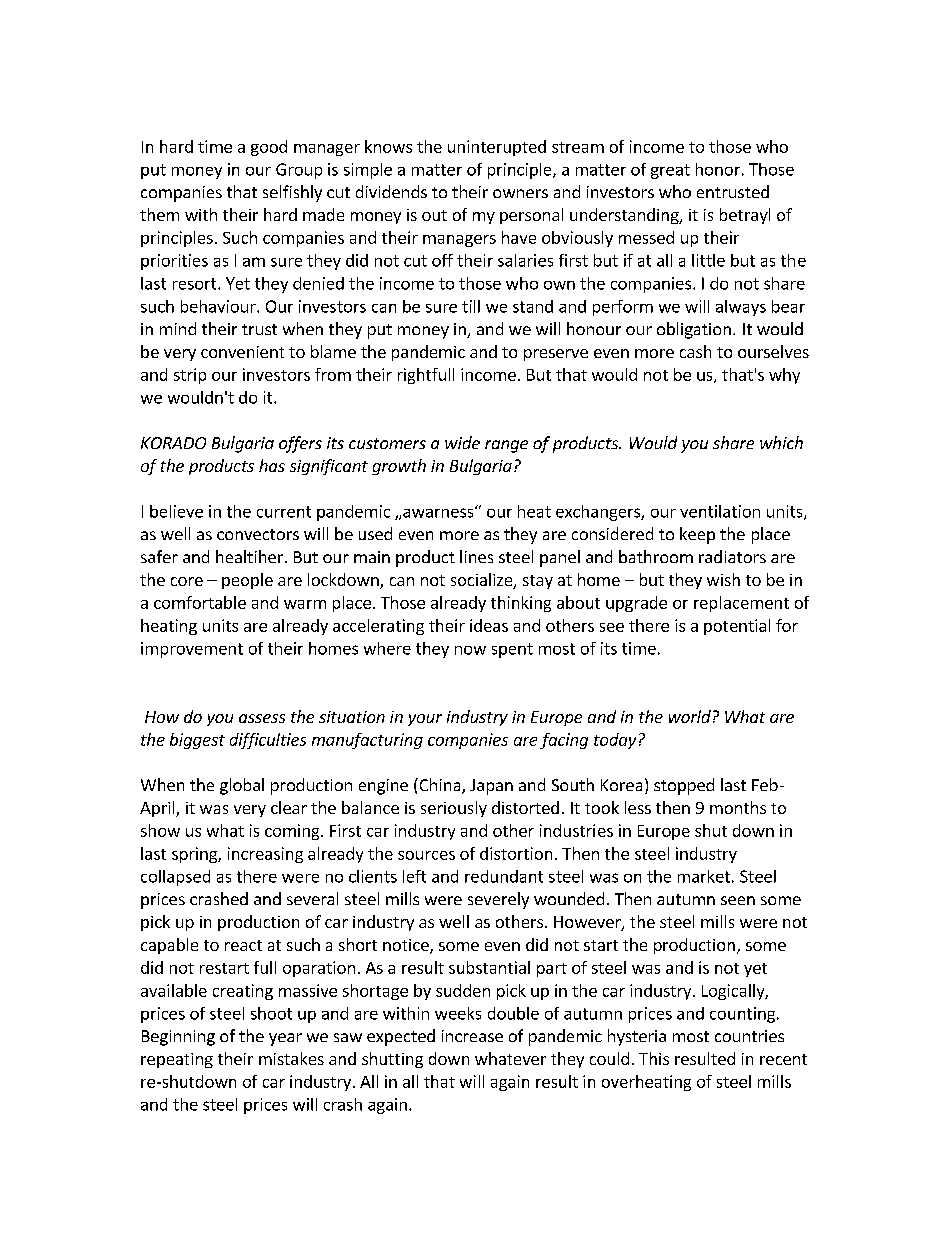  What do you see at coordinates (718, 169) in the screenshot?
I see `honor` at bounding box center [718, 169].
